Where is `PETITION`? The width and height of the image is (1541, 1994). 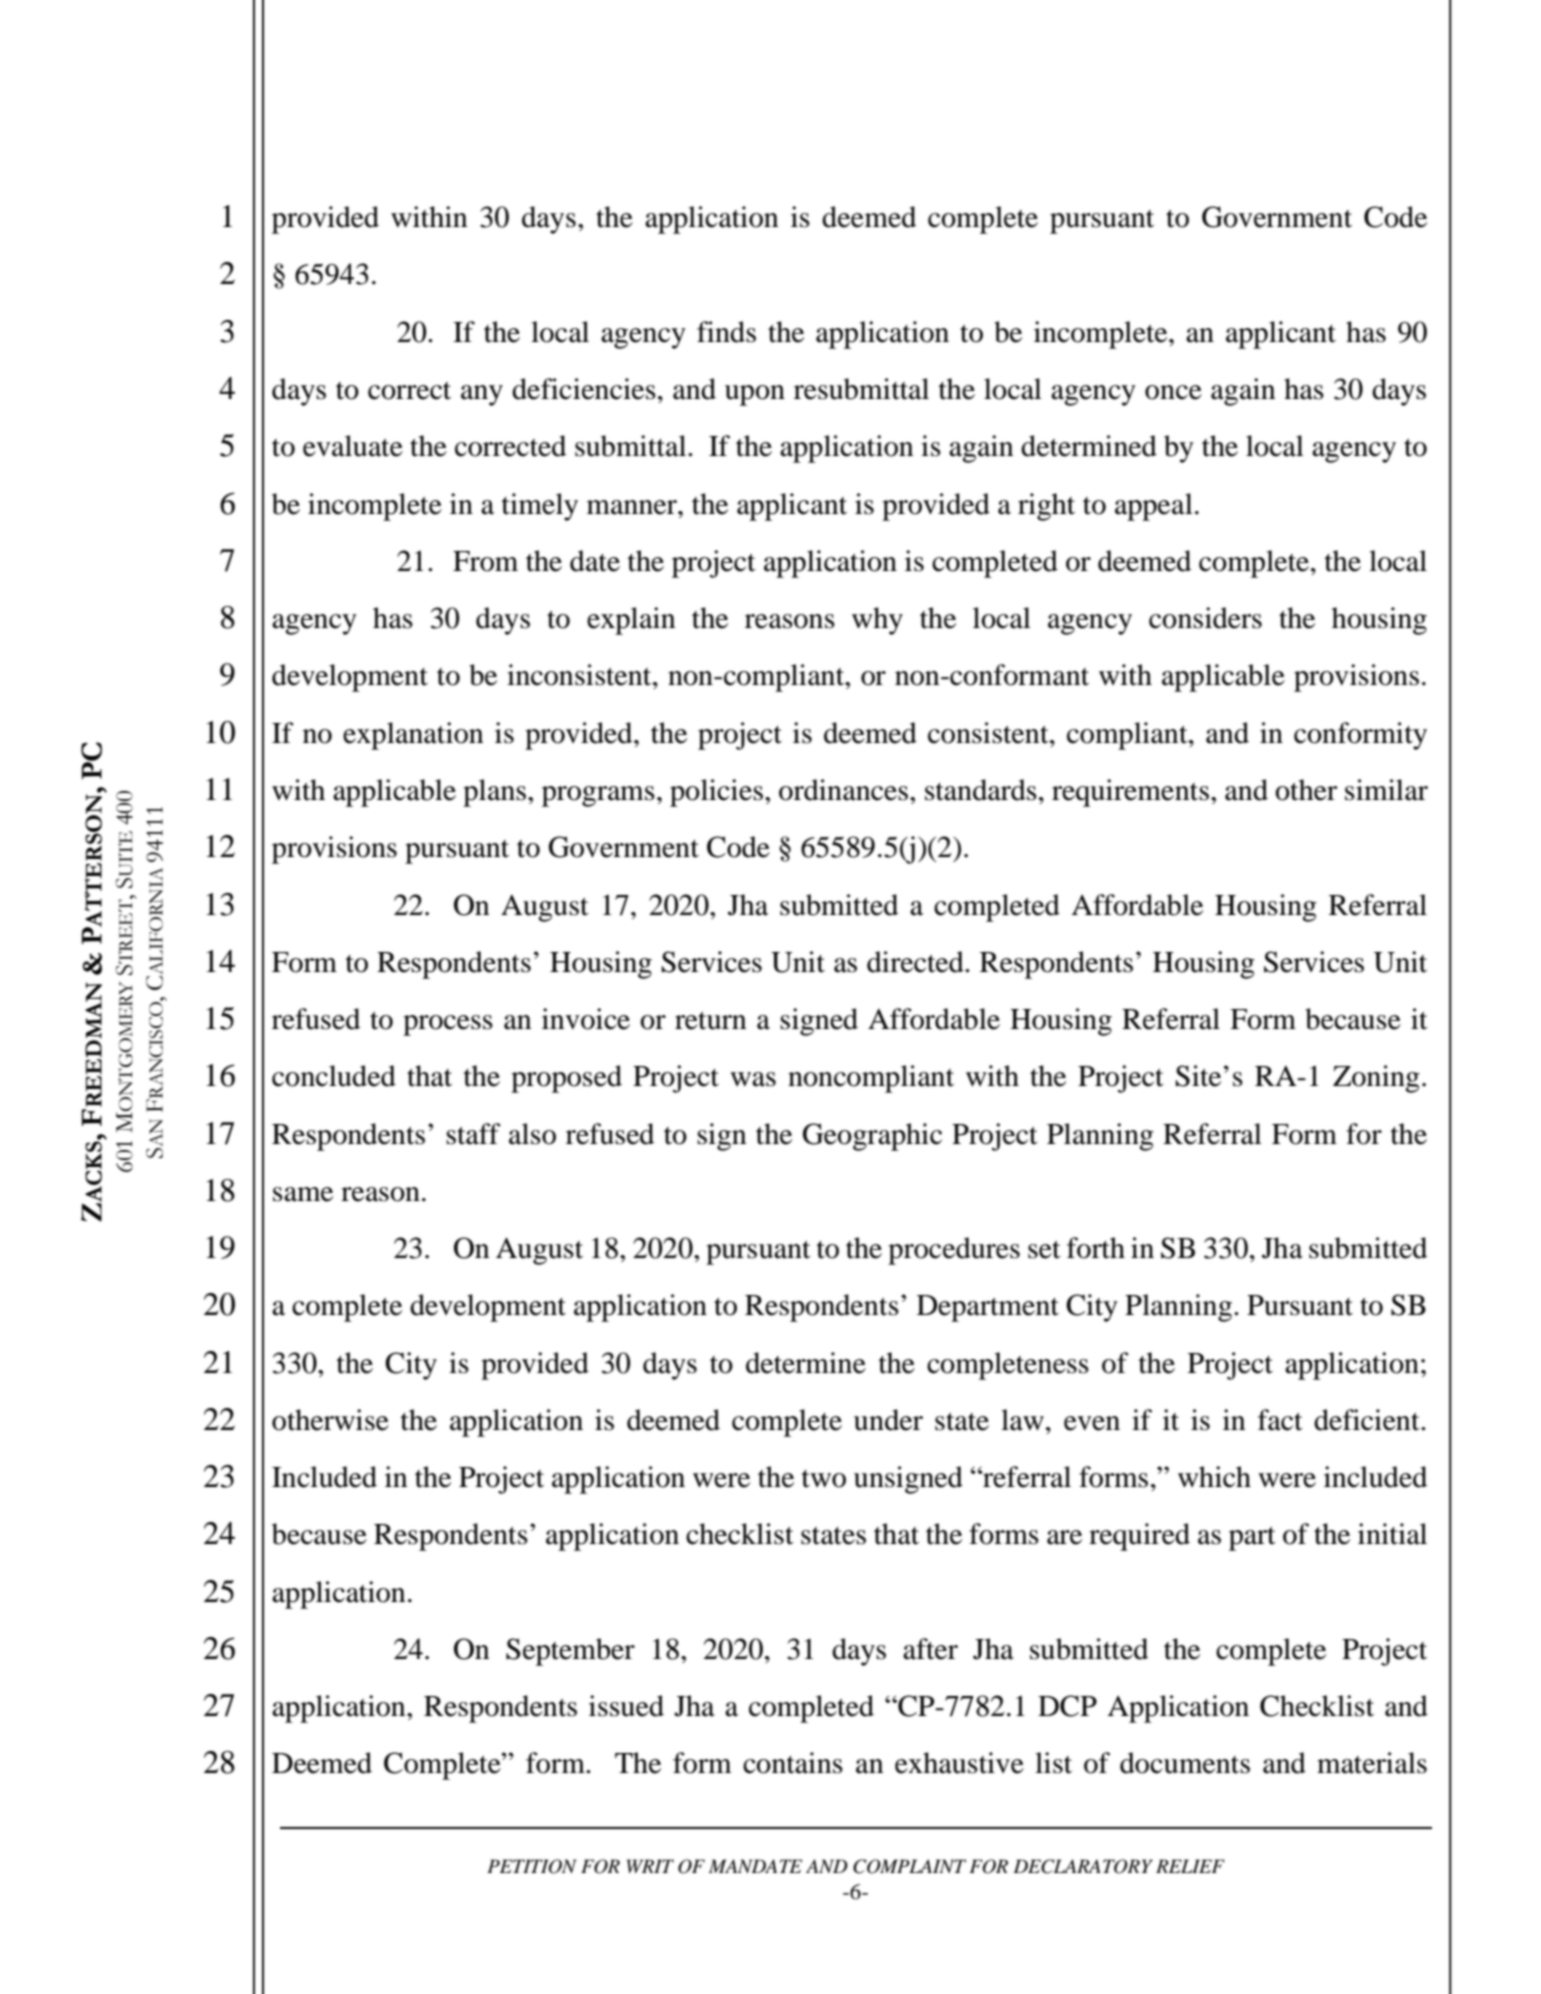 PETITION is located at coordinates (531, 1866).
